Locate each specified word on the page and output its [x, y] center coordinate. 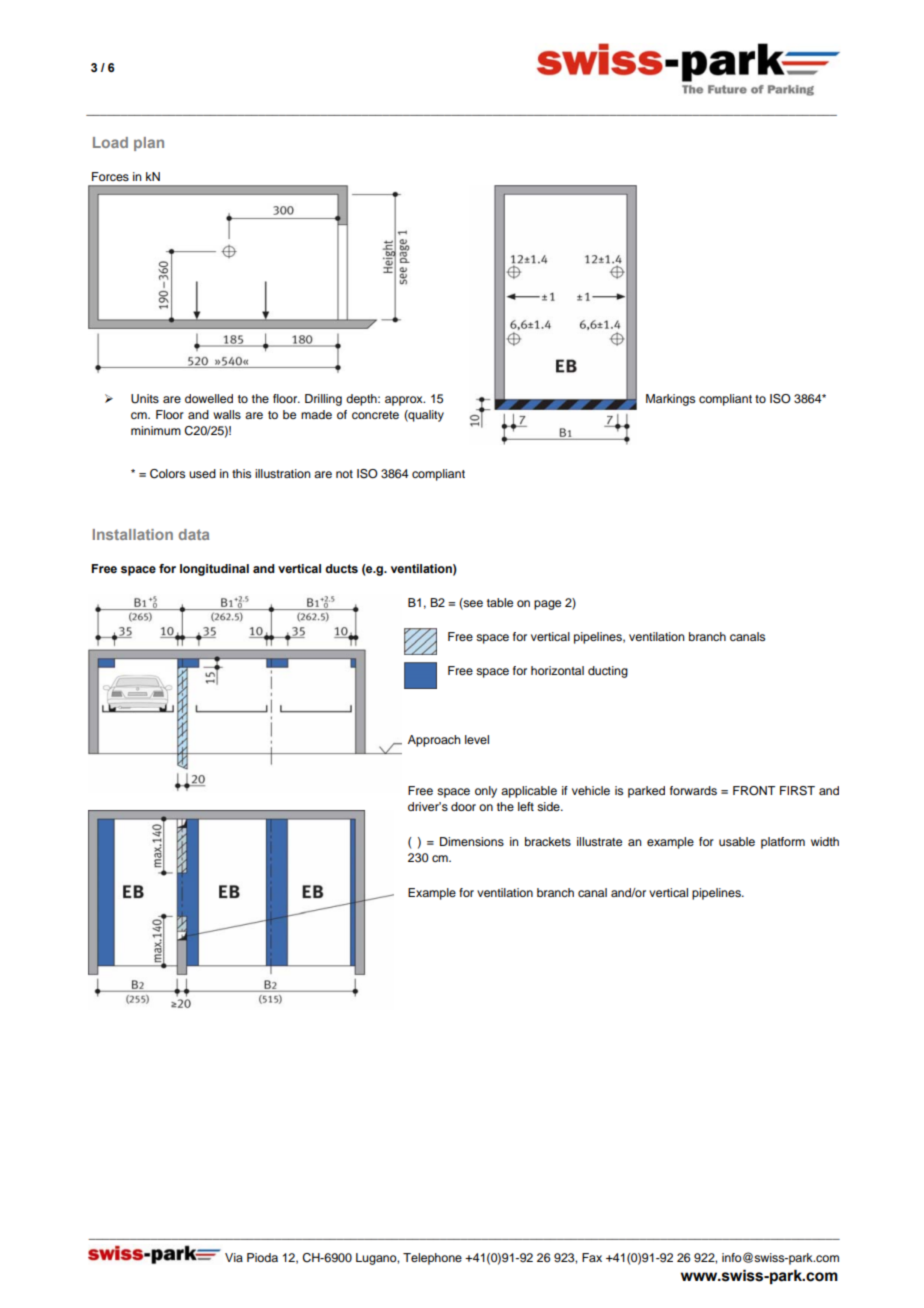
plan [149, 144]
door [463, 806]
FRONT [754, 791]
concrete [375, 415]
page [547, 605]
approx [405, 401]
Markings [670, 400]
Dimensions [472, 841]
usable [737, 841]
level [477, 739]
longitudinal [214, 570]
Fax [592, 1257]
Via [234, 1257]
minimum [156, 430]
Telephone [432, 1259]
